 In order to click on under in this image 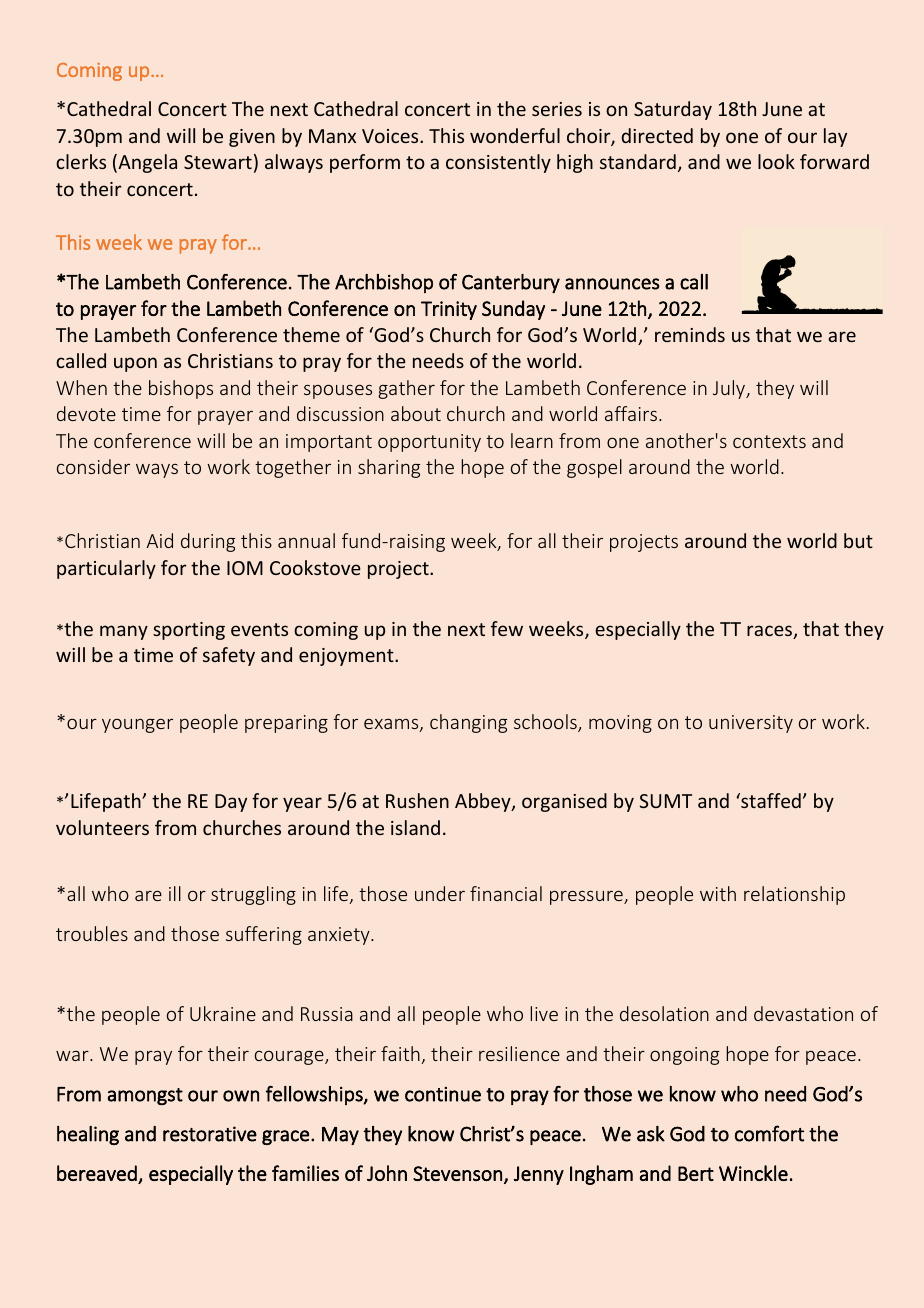, I will do `click(440, 893)`.
